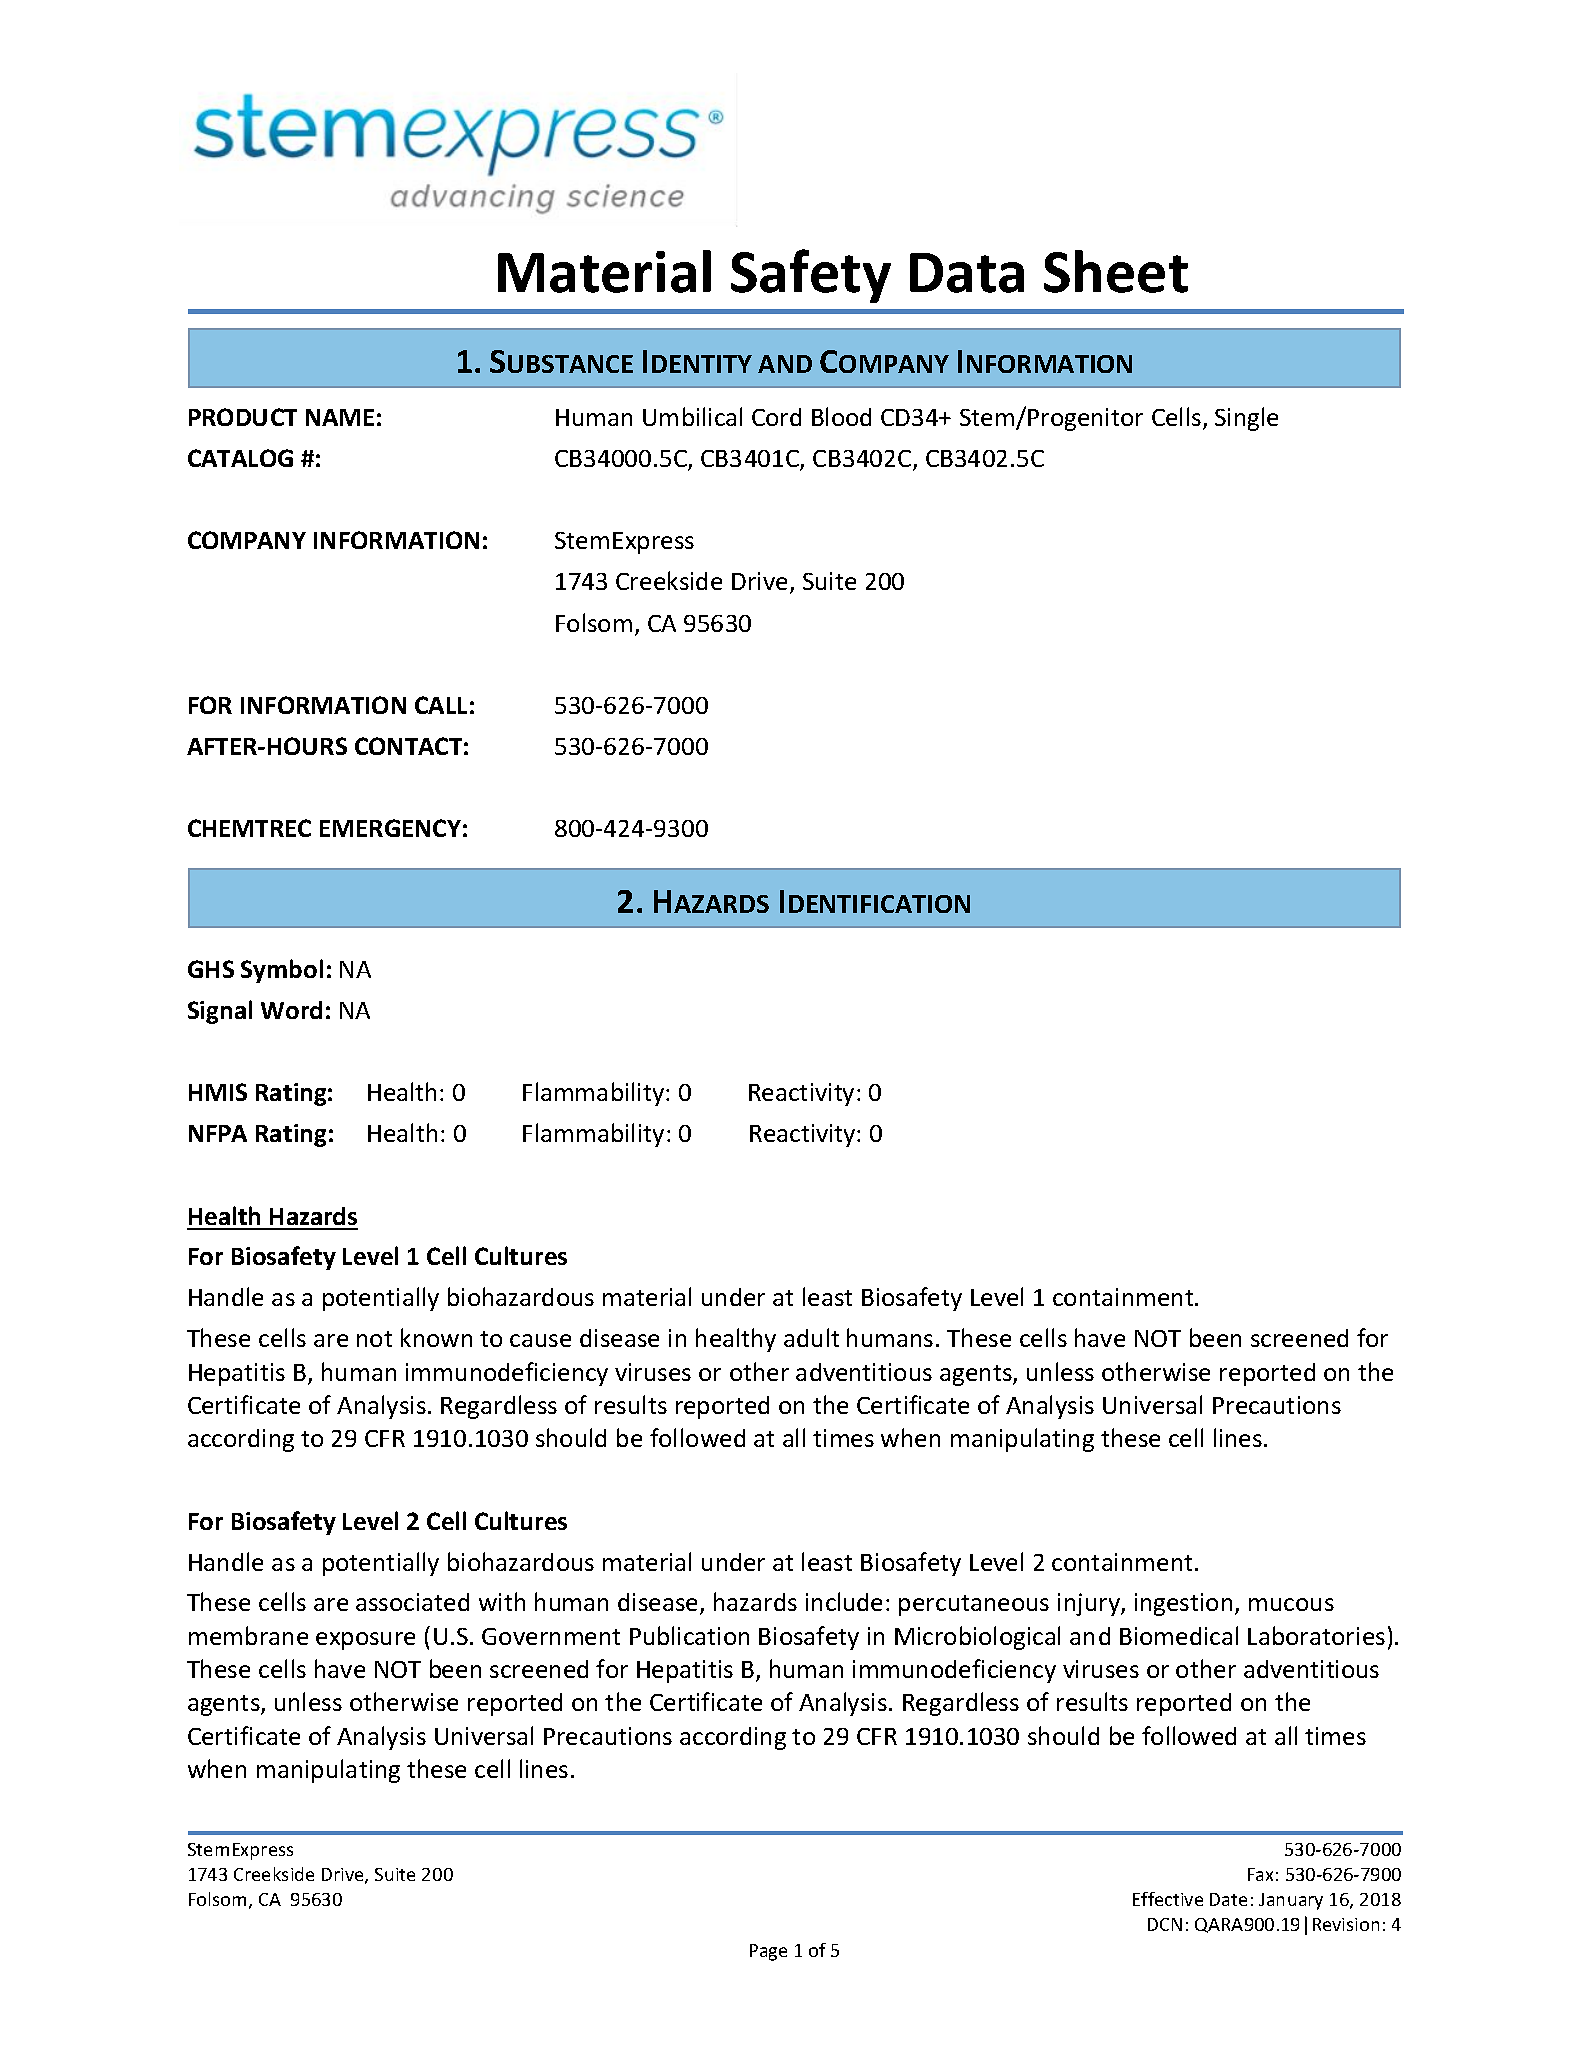 The image size is (1589, 2056). What do you see at coordinates (291, 1010) in the screenshot?
I see `Word` at bounding box center [291, 1010].
